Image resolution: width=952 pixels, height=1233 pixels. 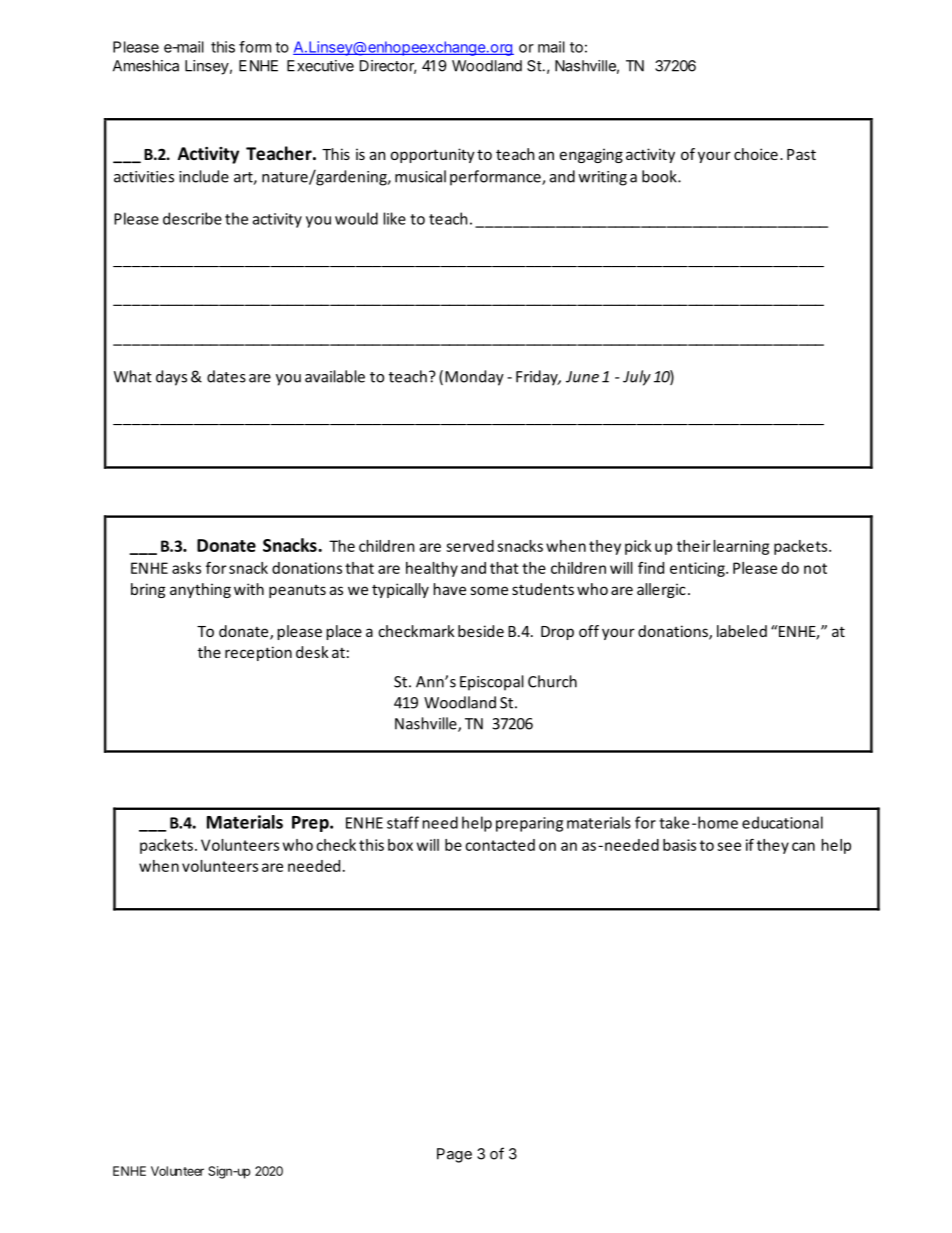 What do you see at coordinates (756, 154) in the page?
I see `choice` at bounding box center [756, 154].
